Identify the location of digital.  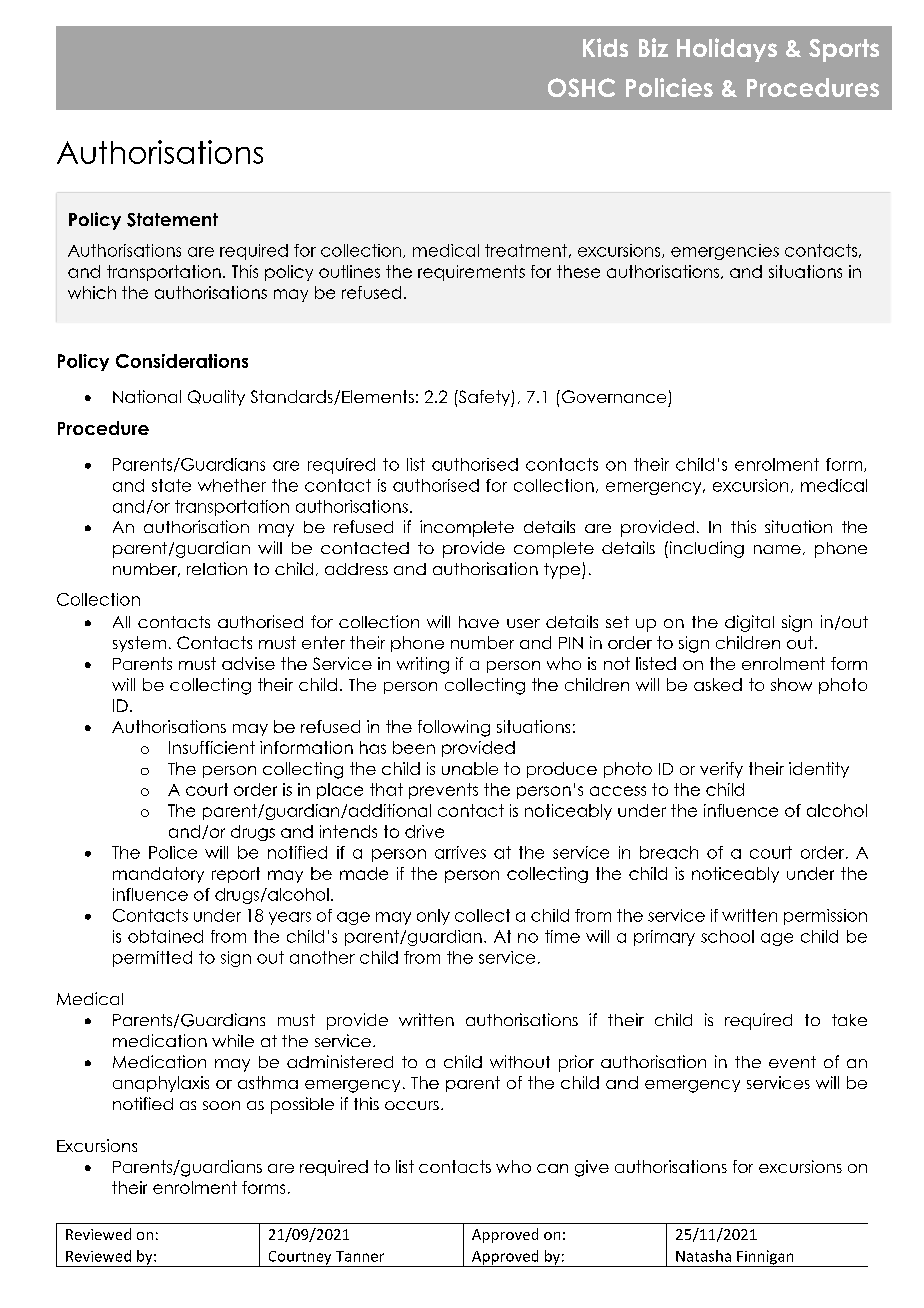
(749, 623).
